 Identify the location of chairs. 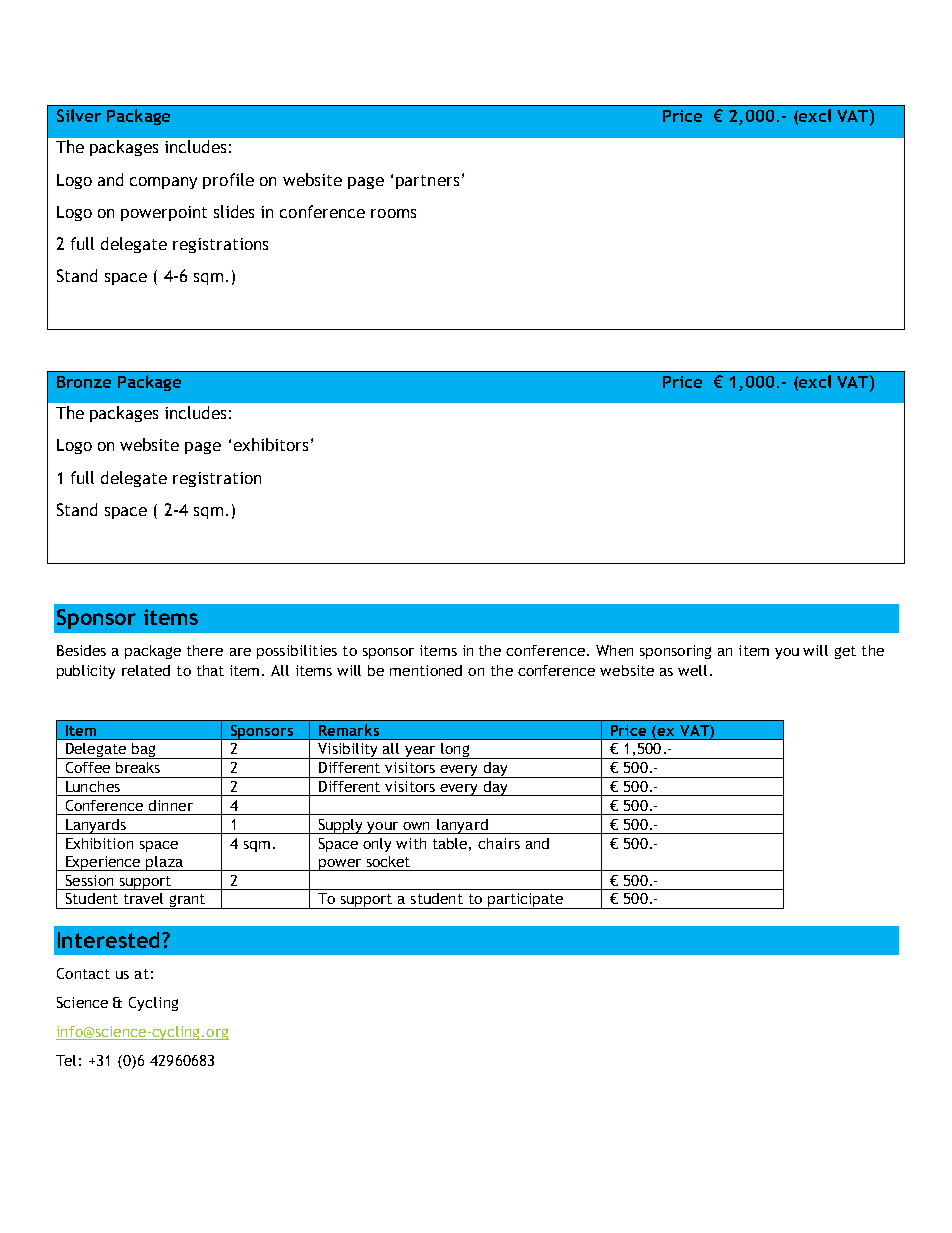
(499, 843).
